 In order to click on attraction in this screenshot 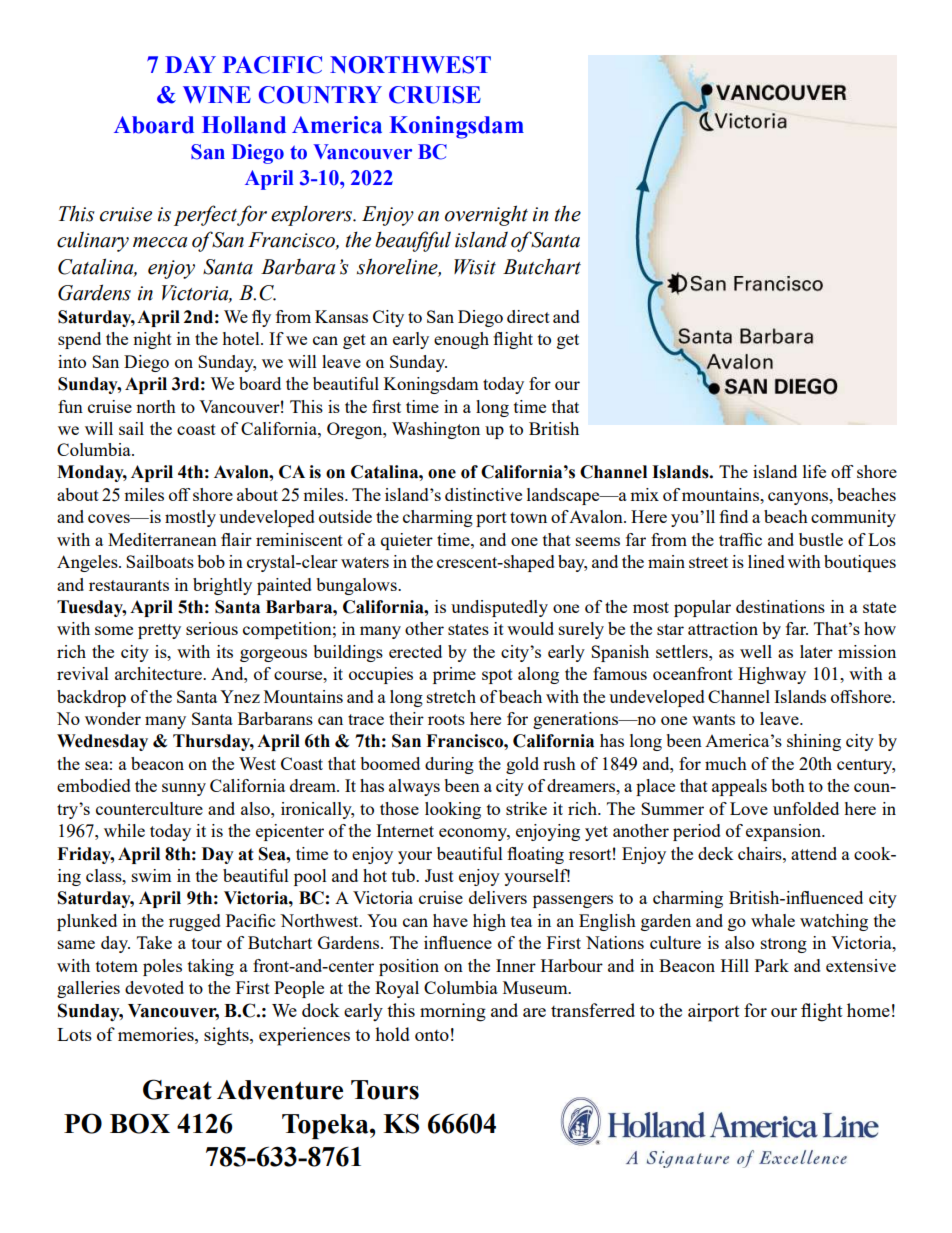, I will do `click(723, 628)`.
